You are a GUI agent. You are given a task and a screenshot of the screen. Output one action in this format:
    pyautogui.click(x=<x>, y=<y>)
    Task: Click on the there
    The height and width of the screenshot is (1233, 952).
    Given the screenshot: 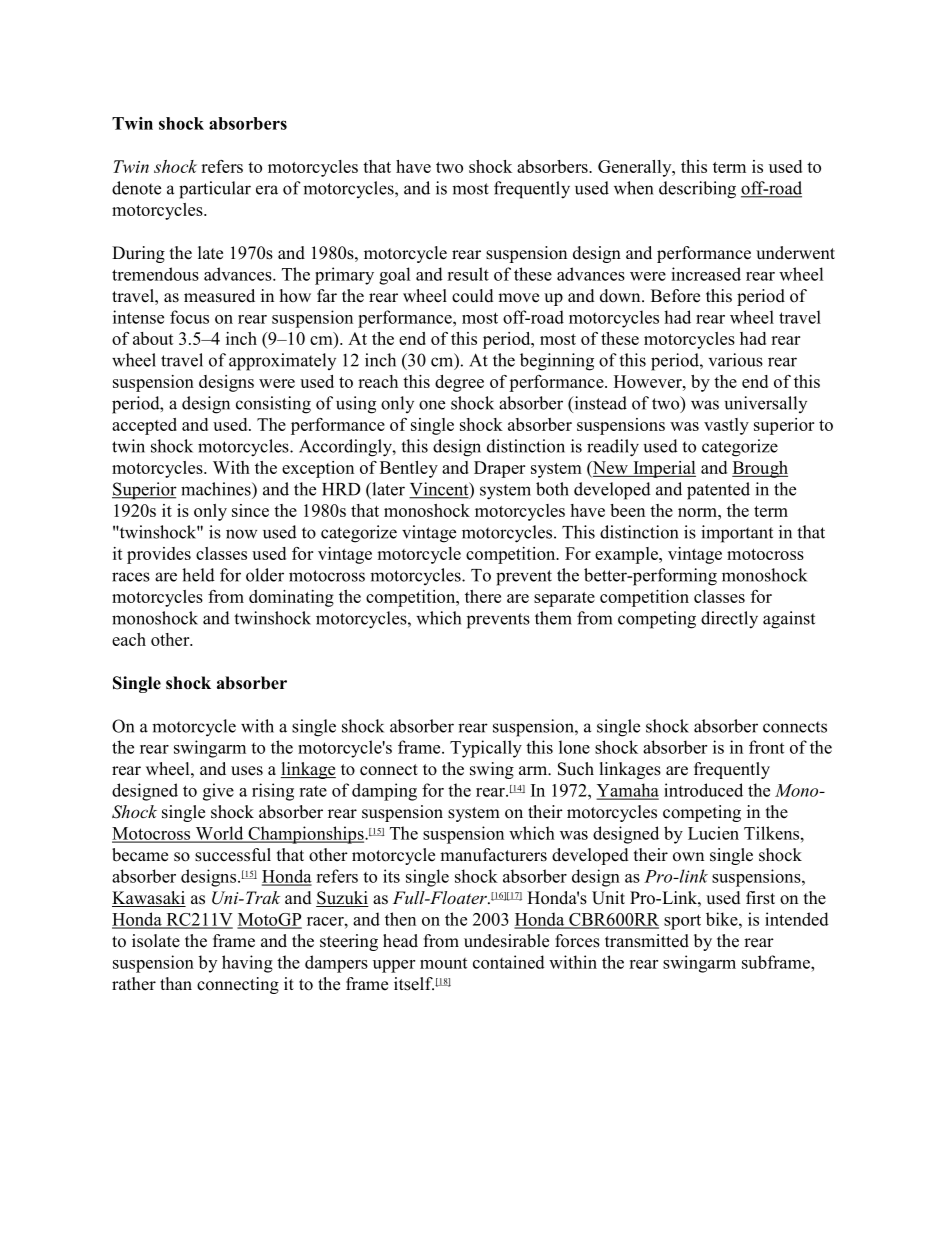 What is the action you would take?
    pyautogui.click(x=483, y=596)
